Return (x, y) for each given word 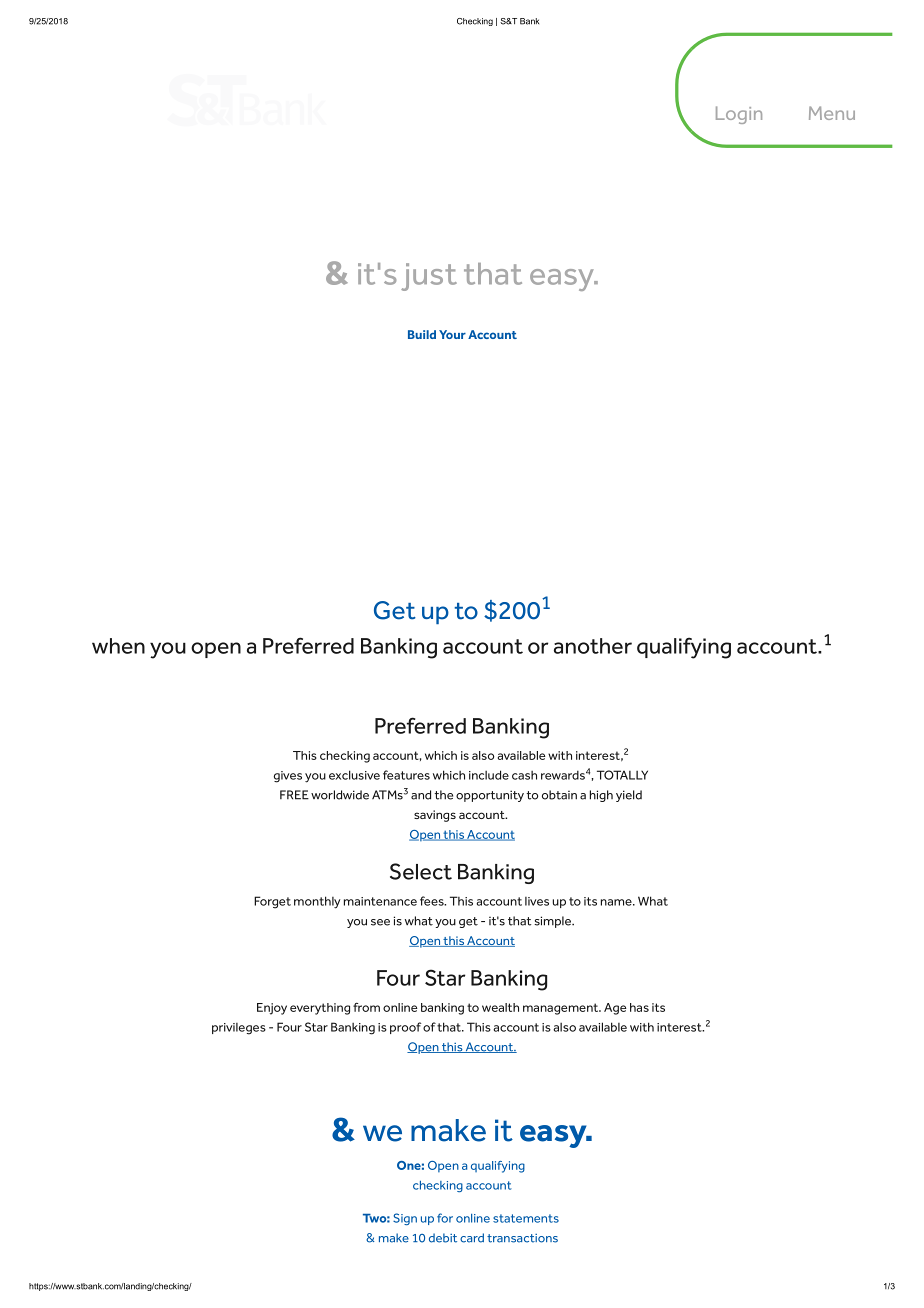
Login (739, 115)
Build (422, 334)
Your (452, 334)
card (472, 1238)
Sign (405, 1219)
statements (526, 1218)
